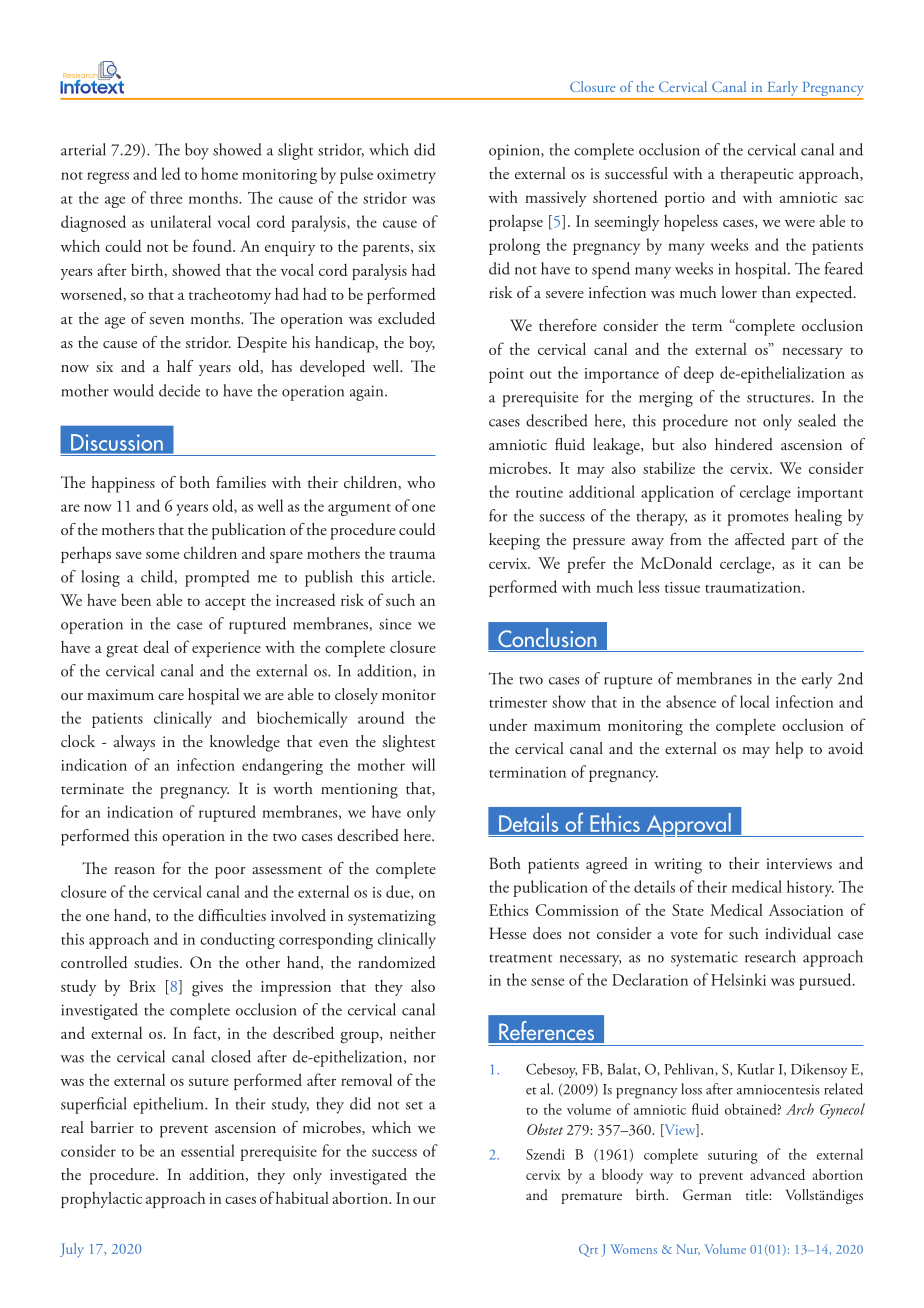  Describe the element at coordinates (166, 197) in the screenshot. I see `three` at that location.
